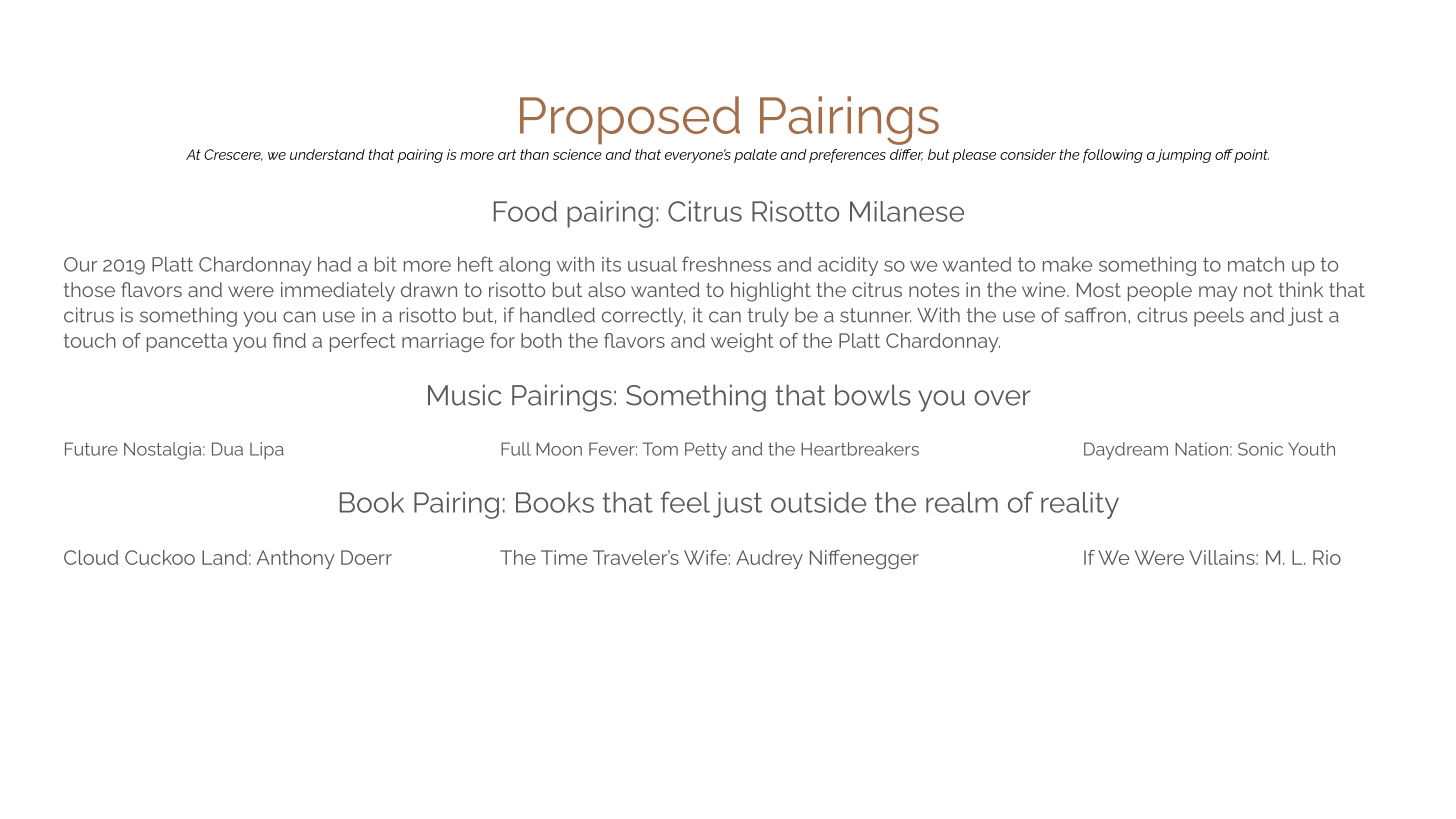 This screenshot has width=1456, height=819. What do you see at coordinates (327, 154) in the screenshot?
I see `understand` at bounding box center [327, 154].
